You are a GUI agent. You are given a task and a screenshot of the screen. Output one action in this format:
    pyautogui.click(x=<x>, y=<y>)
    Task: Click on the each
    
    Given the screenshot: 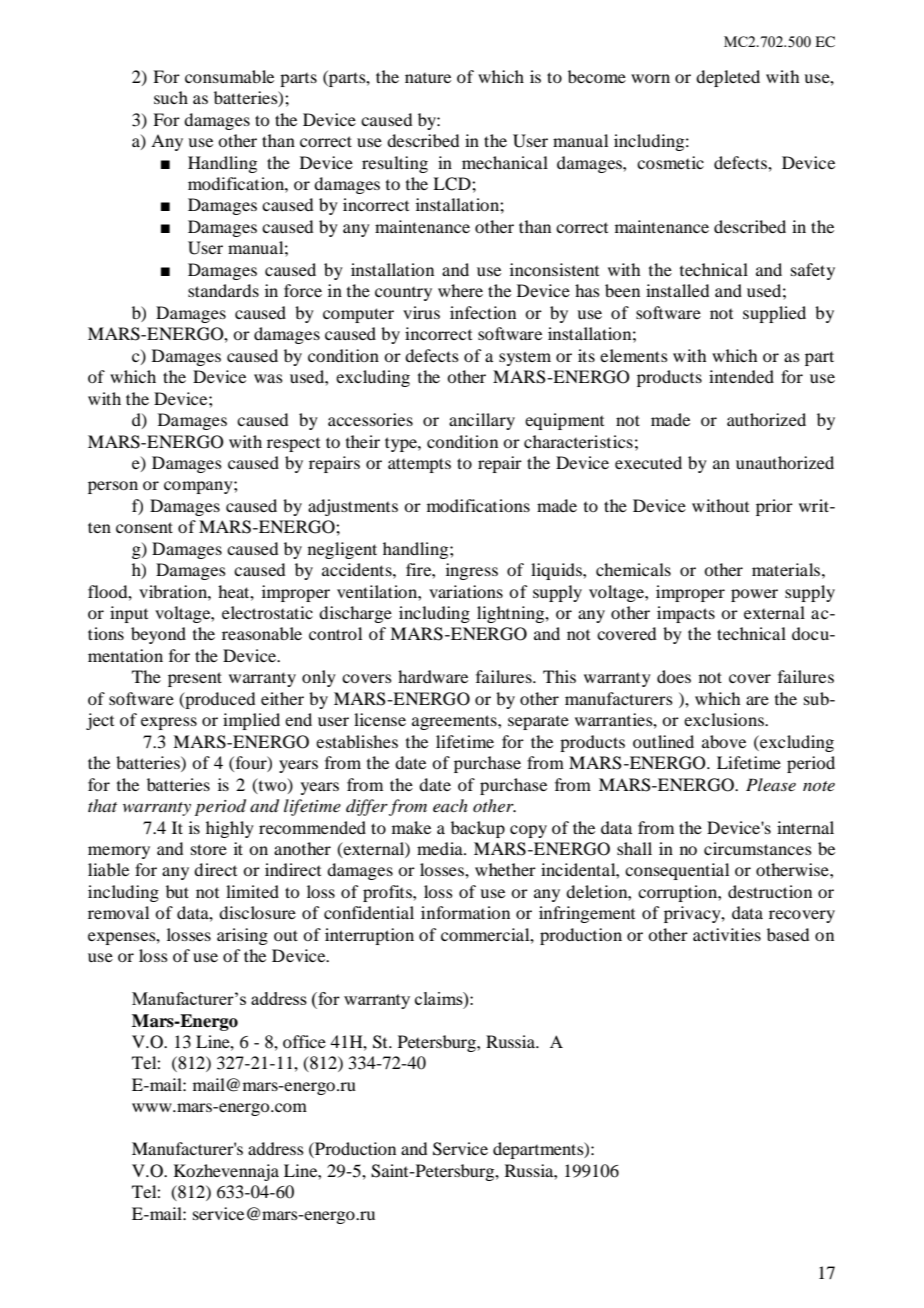 What is the action you would take?
    pyautogui.click(x=450, y=805)
